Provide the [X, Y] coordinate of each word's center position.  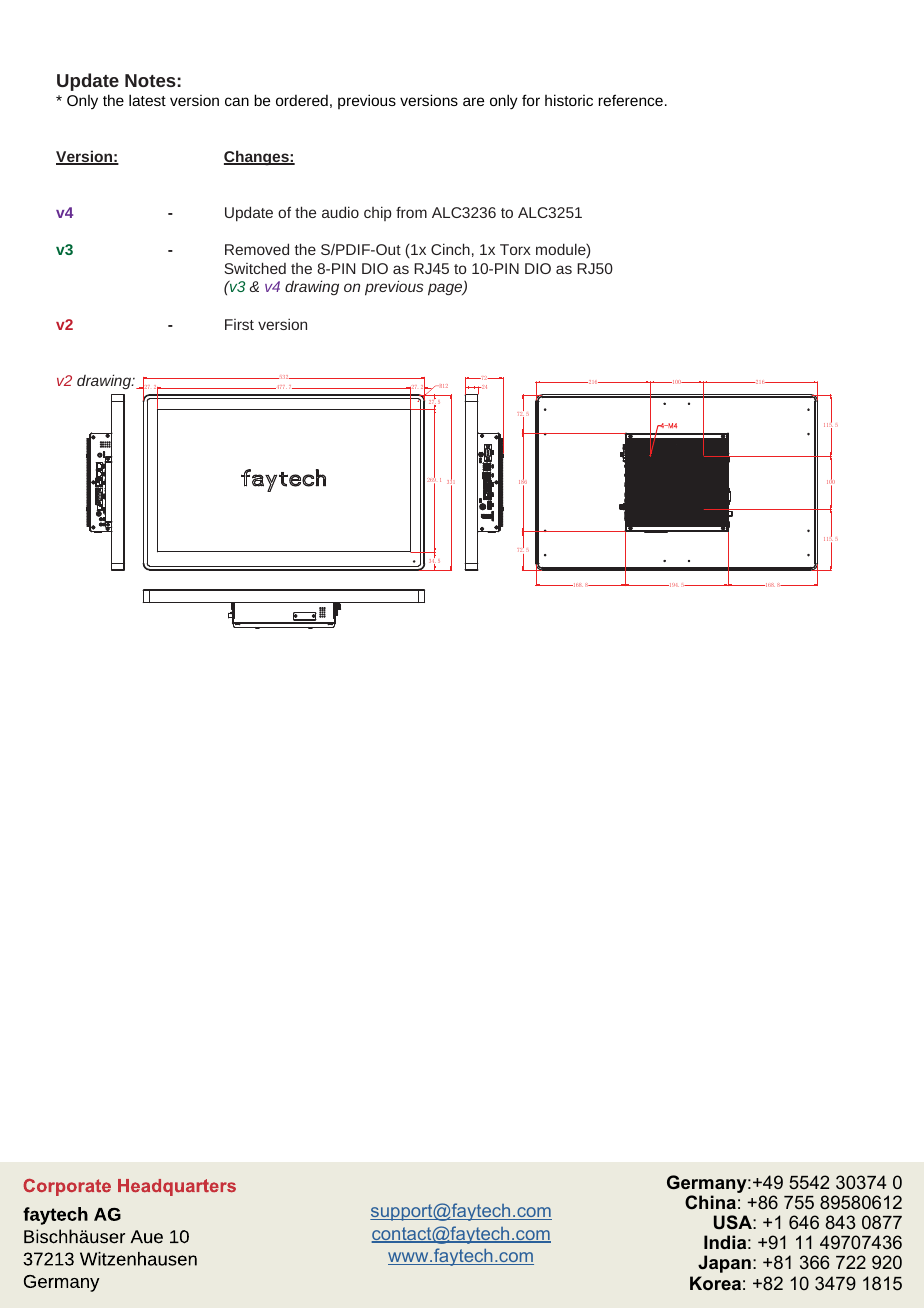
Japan [724, 1264]
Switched [255, 268]
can [237, 101]
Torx [515, 249]
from [411, 212]
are [473, 101]
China [710, 1202]
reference [630, 100]
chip [377, 213]
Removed [257, 249]
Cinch [450, 249]
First [239, 324]
